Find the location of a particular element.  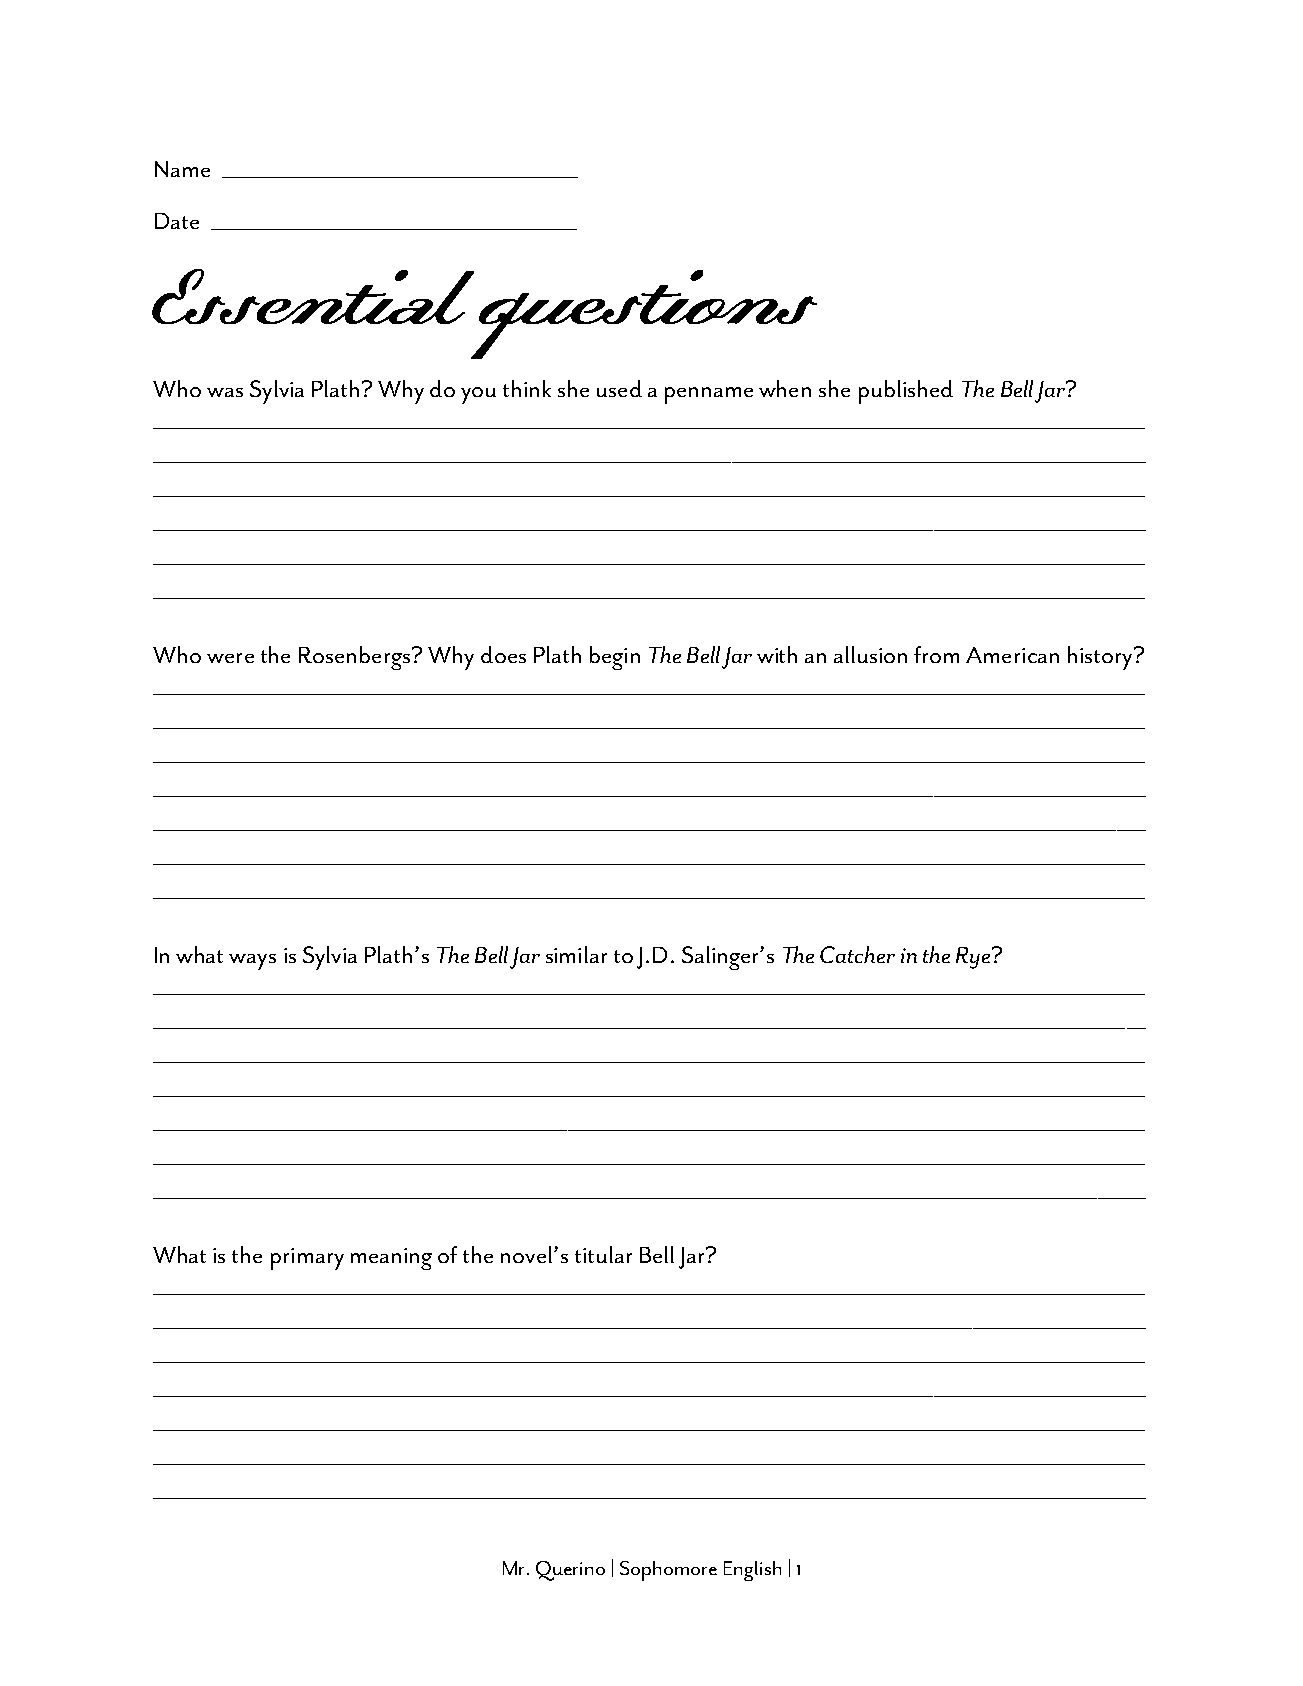

Essential is located at coordinates (313, 296).
